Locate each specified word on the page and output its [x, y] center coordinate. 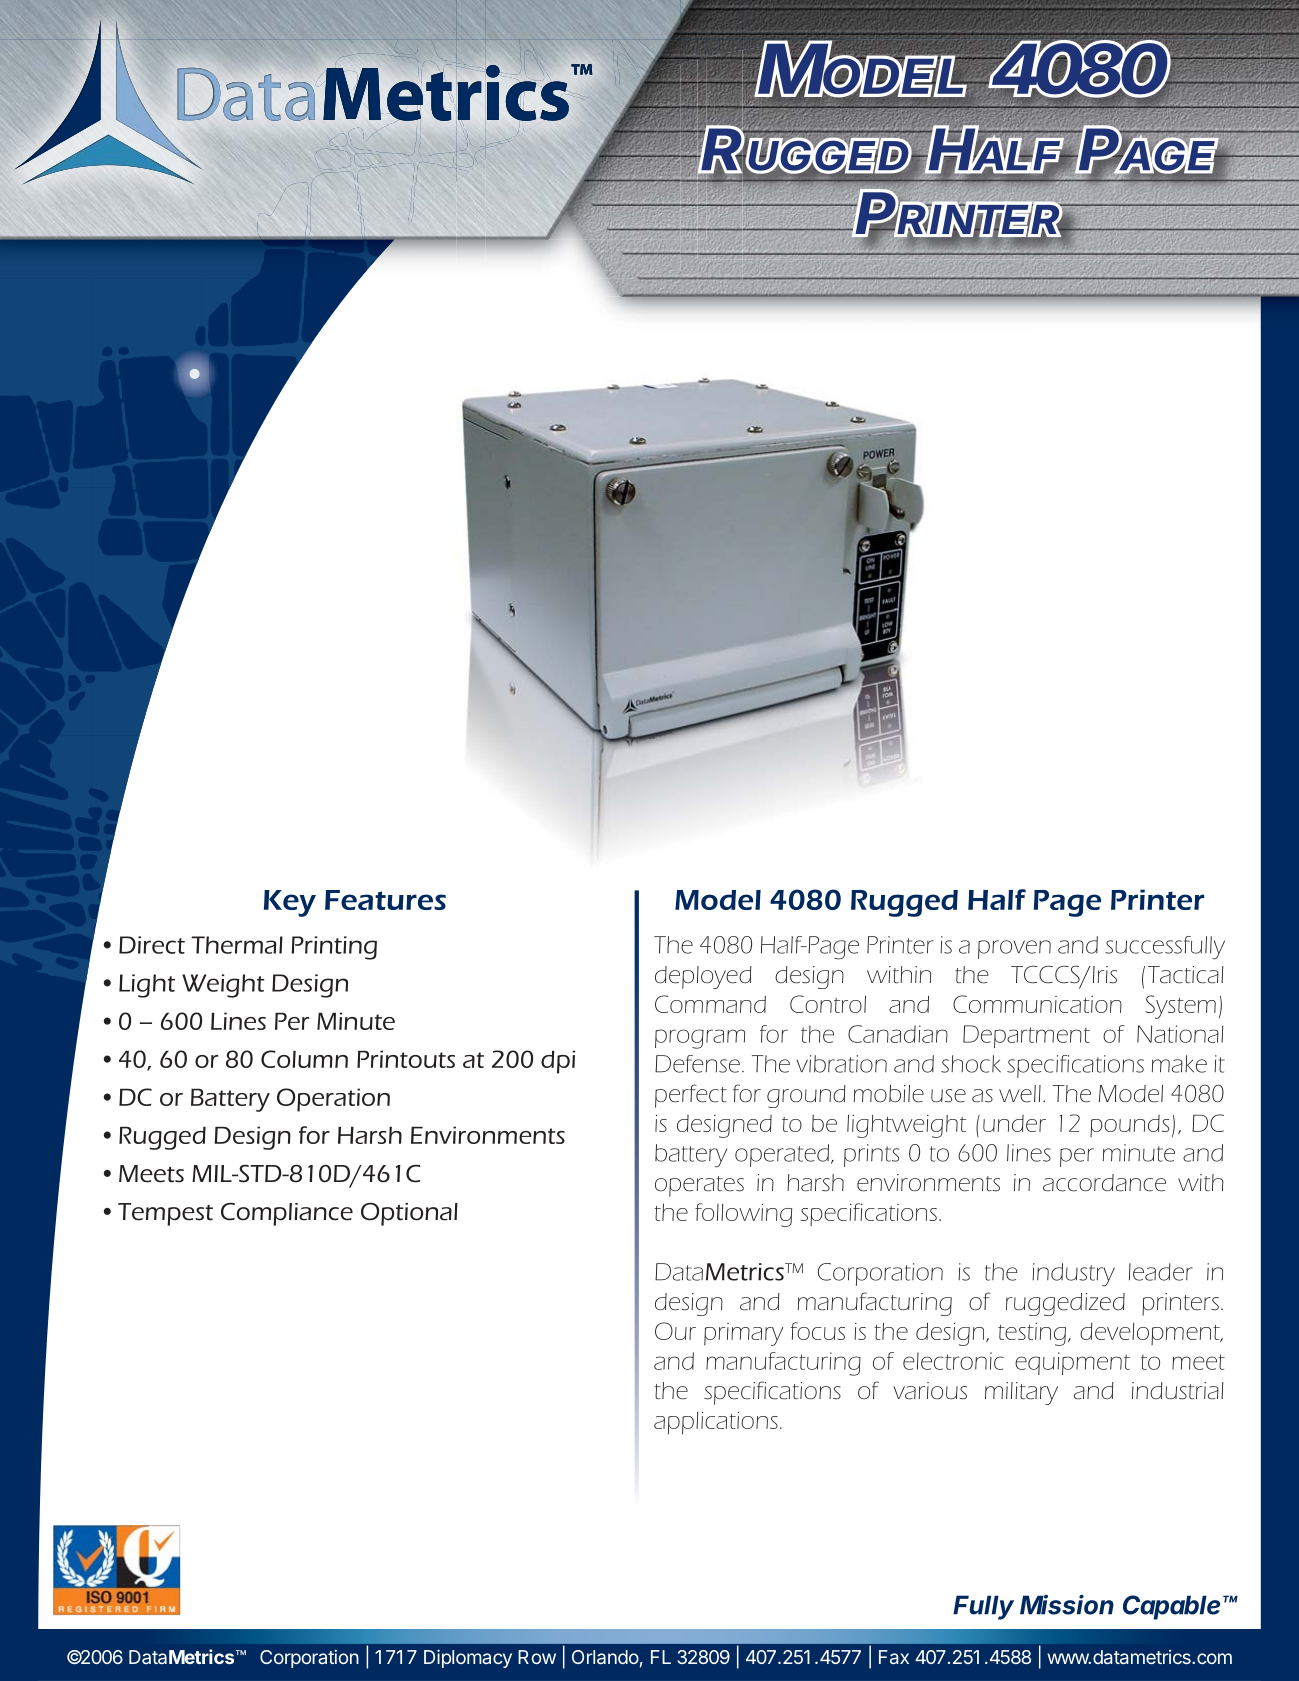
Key [290, 903]
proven [1014, 949]
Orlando [605, 1657]
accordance [1104, 1183]
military [1021, 1393]
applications [716, 1423]
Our [675, 1331]
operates [699, 1186]
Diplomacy [468, 1658]
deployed [703, 977]
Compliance [287, 1214]
